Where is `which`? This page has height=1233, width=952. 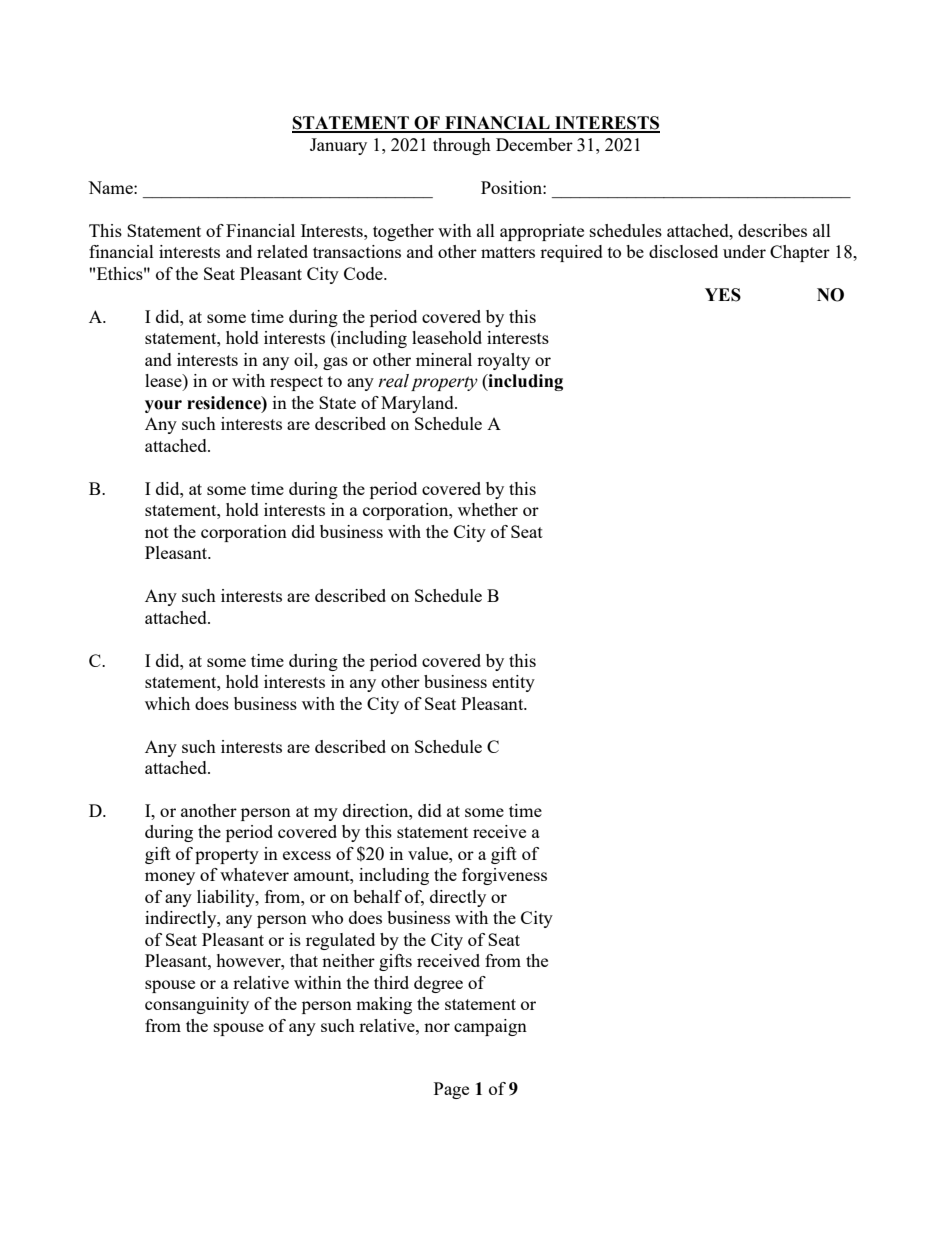
which is located at coordinates (167, 703).
